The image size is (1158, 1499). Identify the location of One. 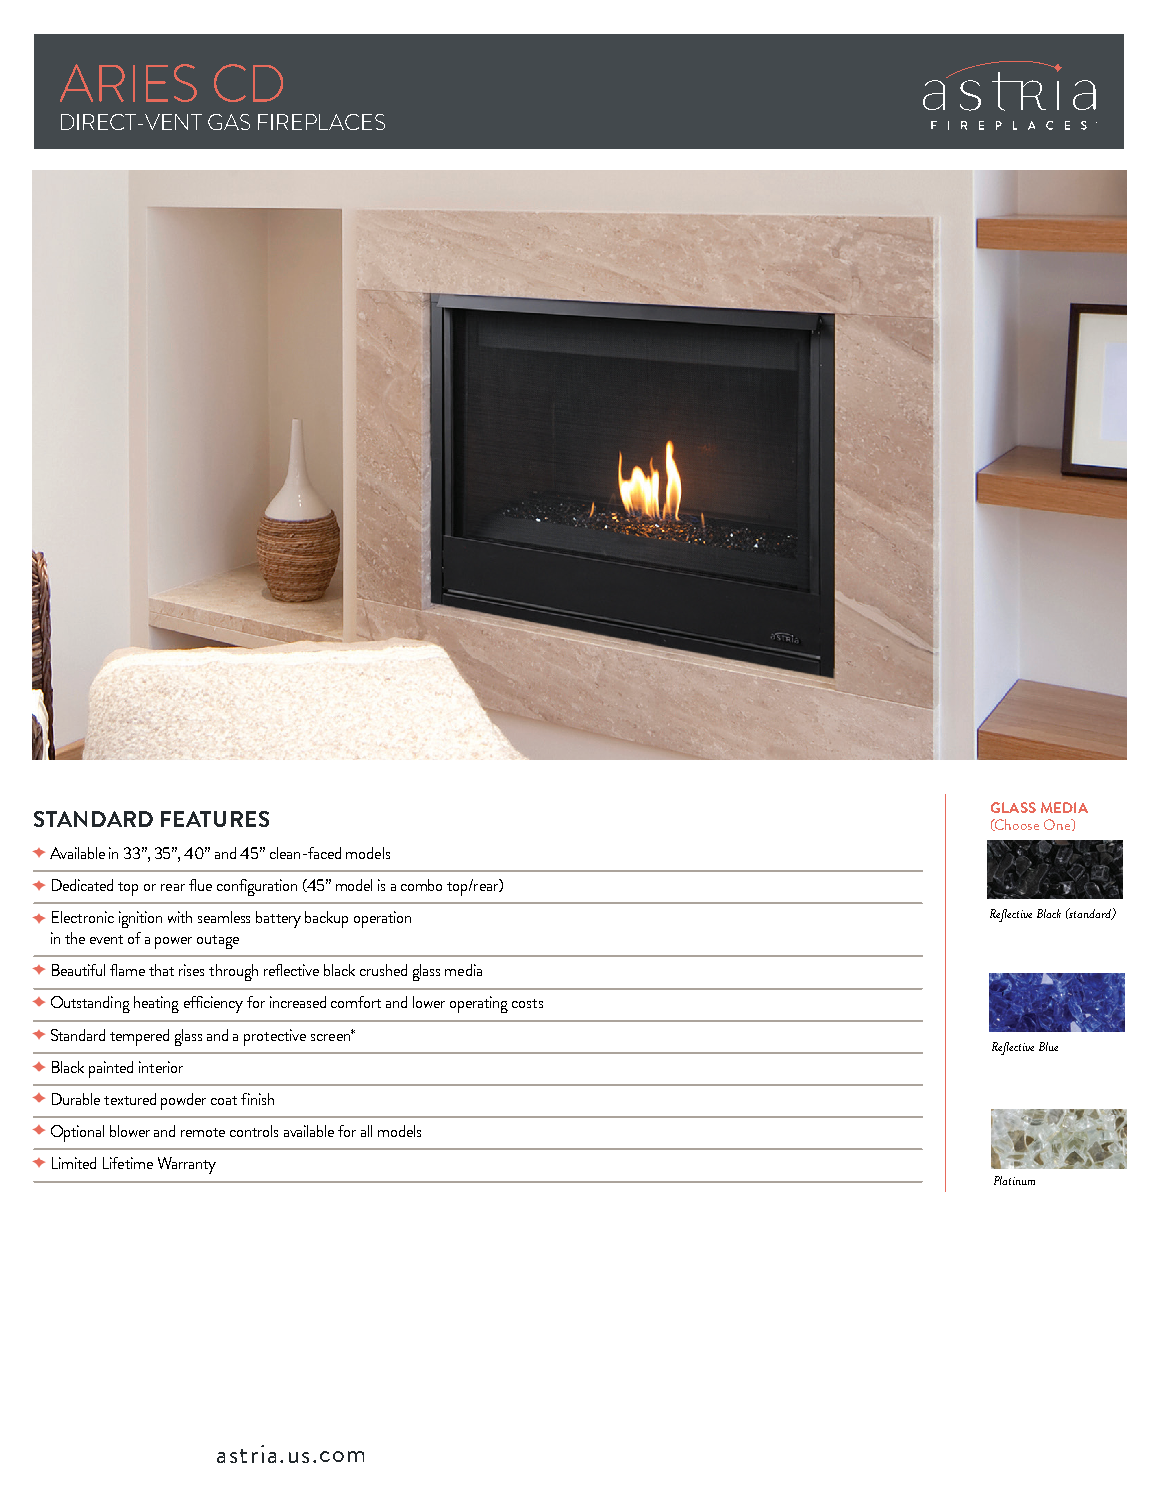
(1058, 825).
